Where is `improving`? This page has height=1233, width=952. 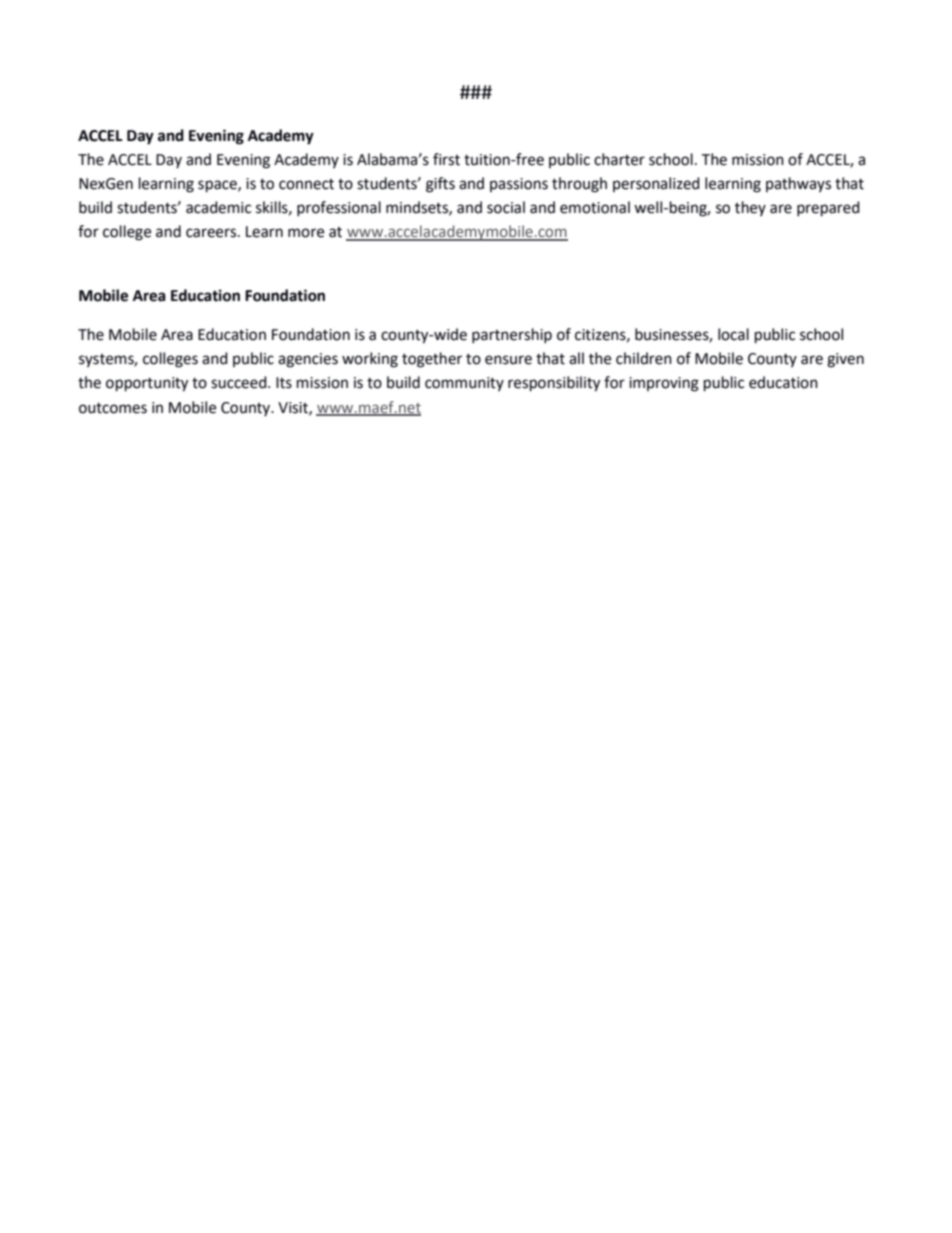
improving is located at coordinates (664, 384).
